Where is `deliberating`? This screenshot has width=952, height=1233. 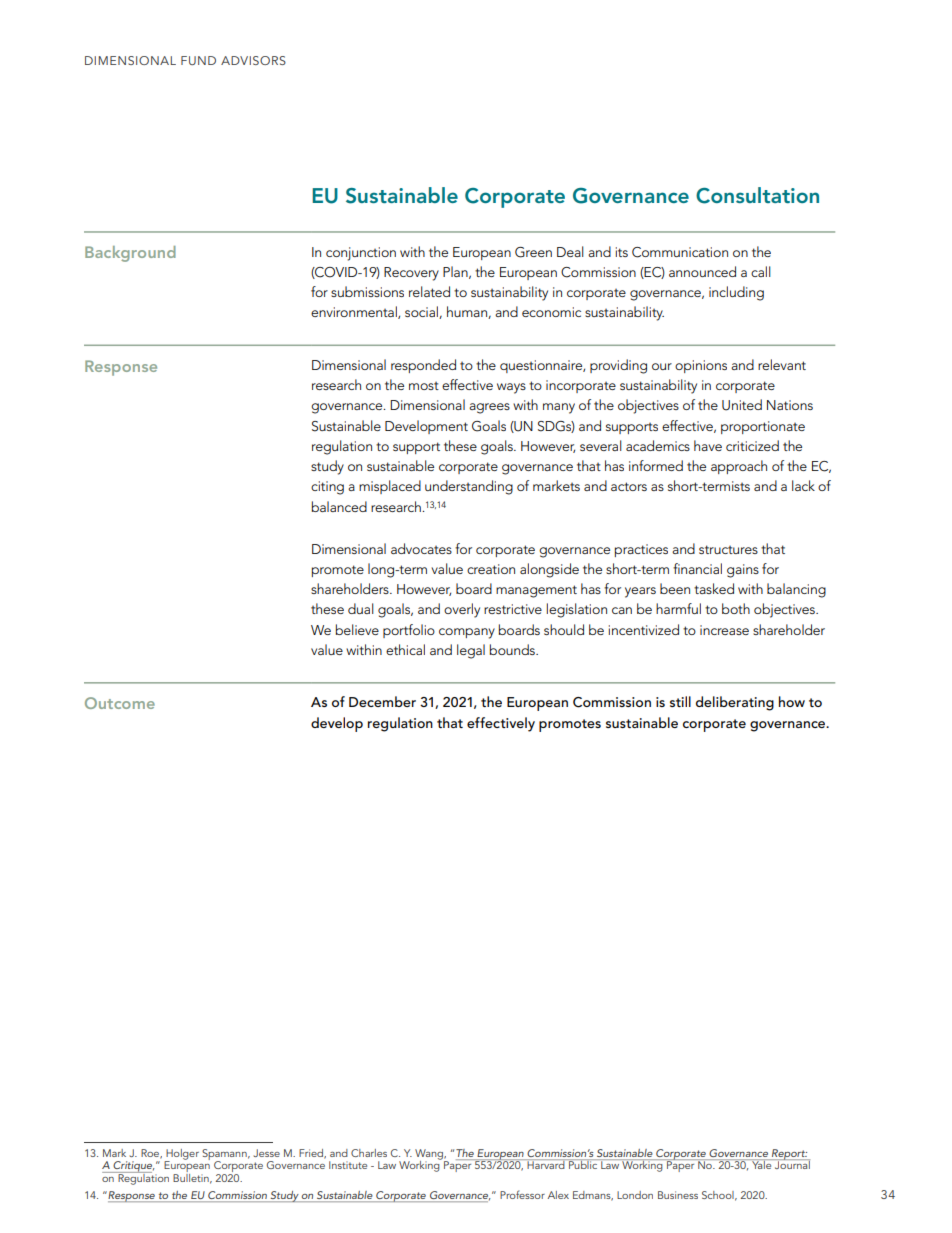
deliberating is located at coordinates (735, 703).
